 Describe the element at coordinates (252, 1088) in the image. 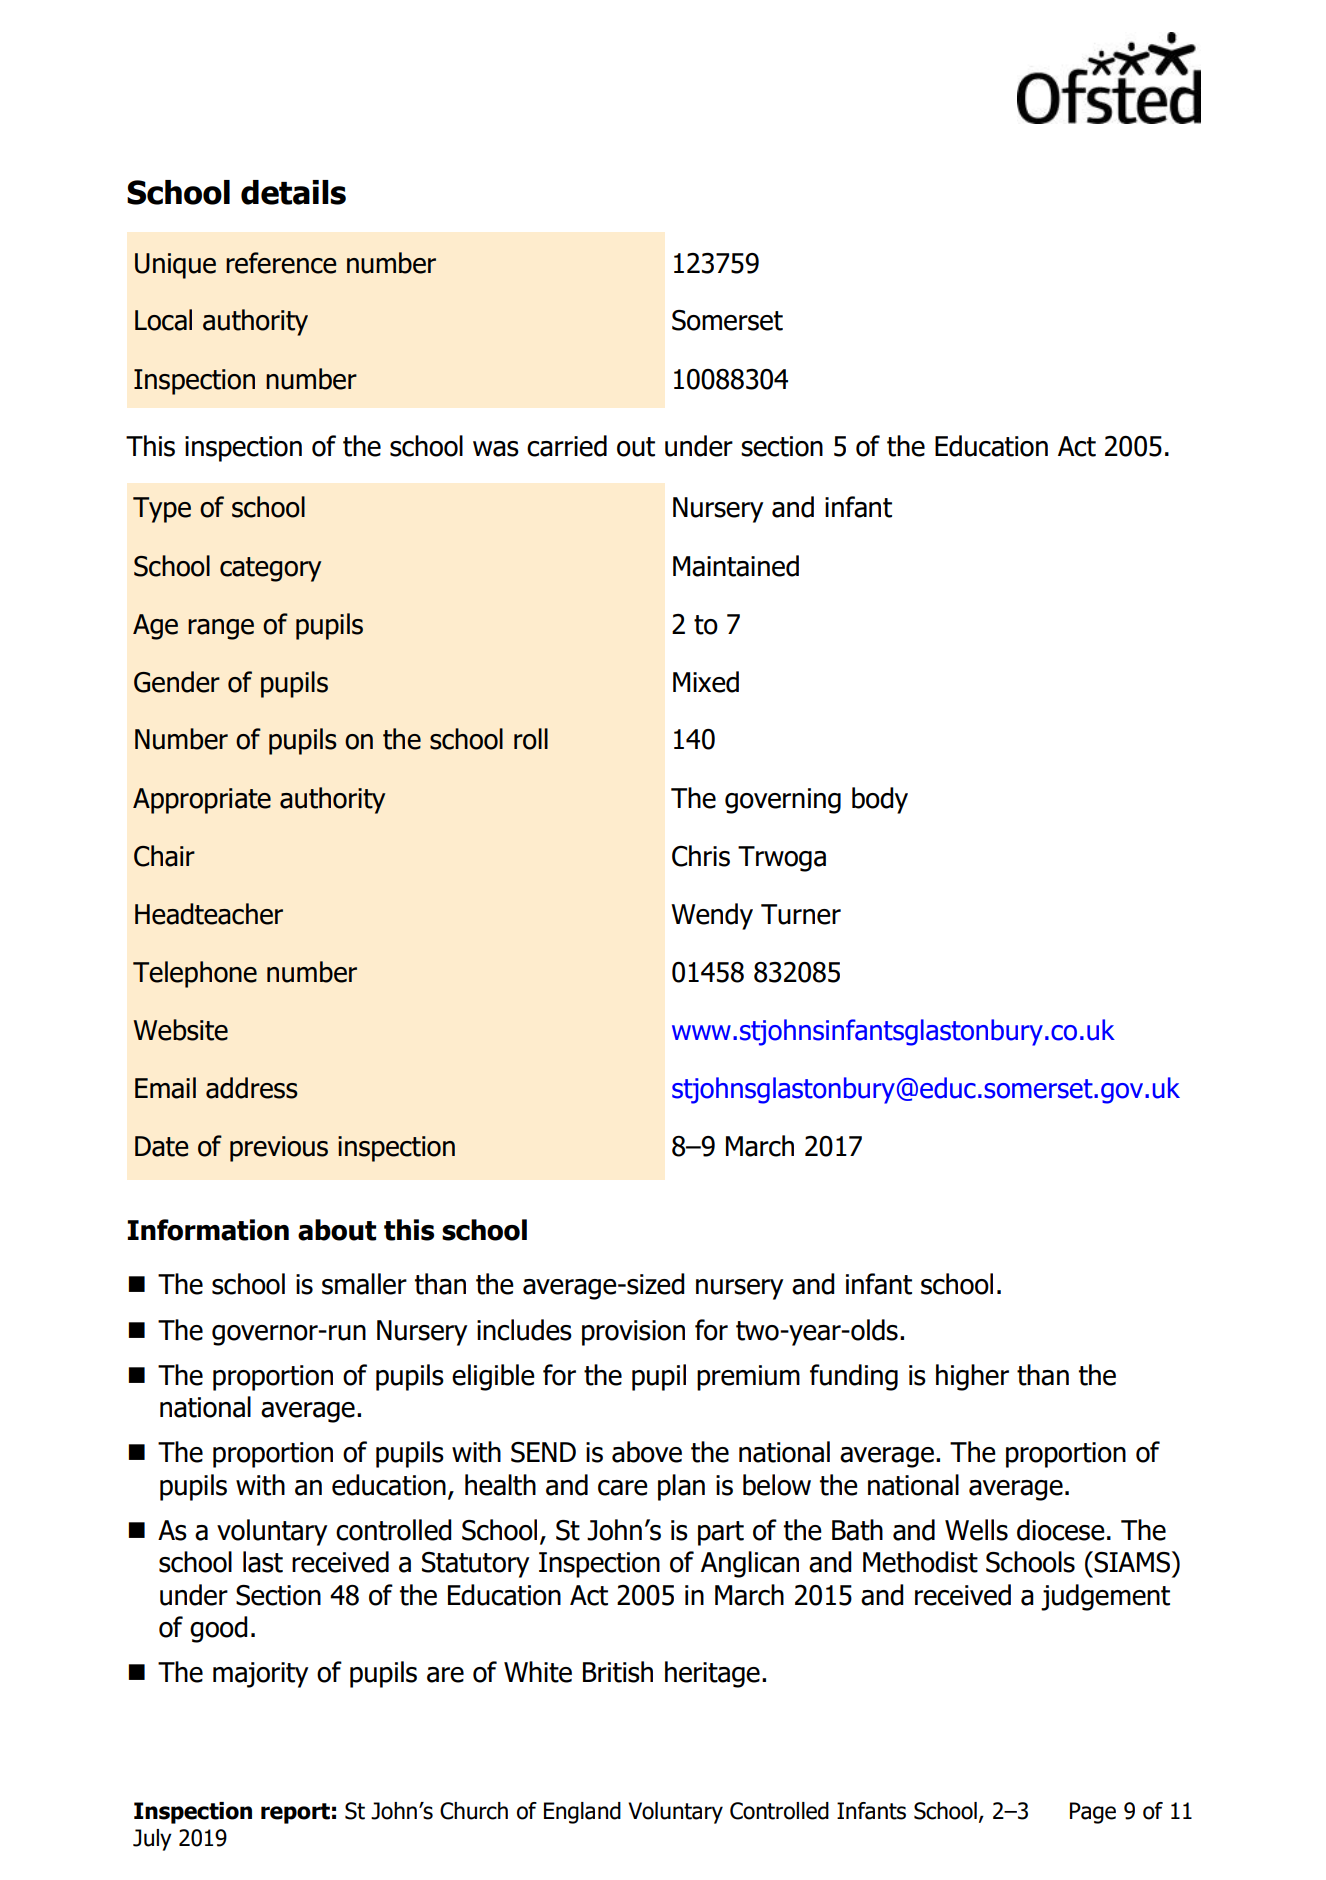

I see `address` at that location.
